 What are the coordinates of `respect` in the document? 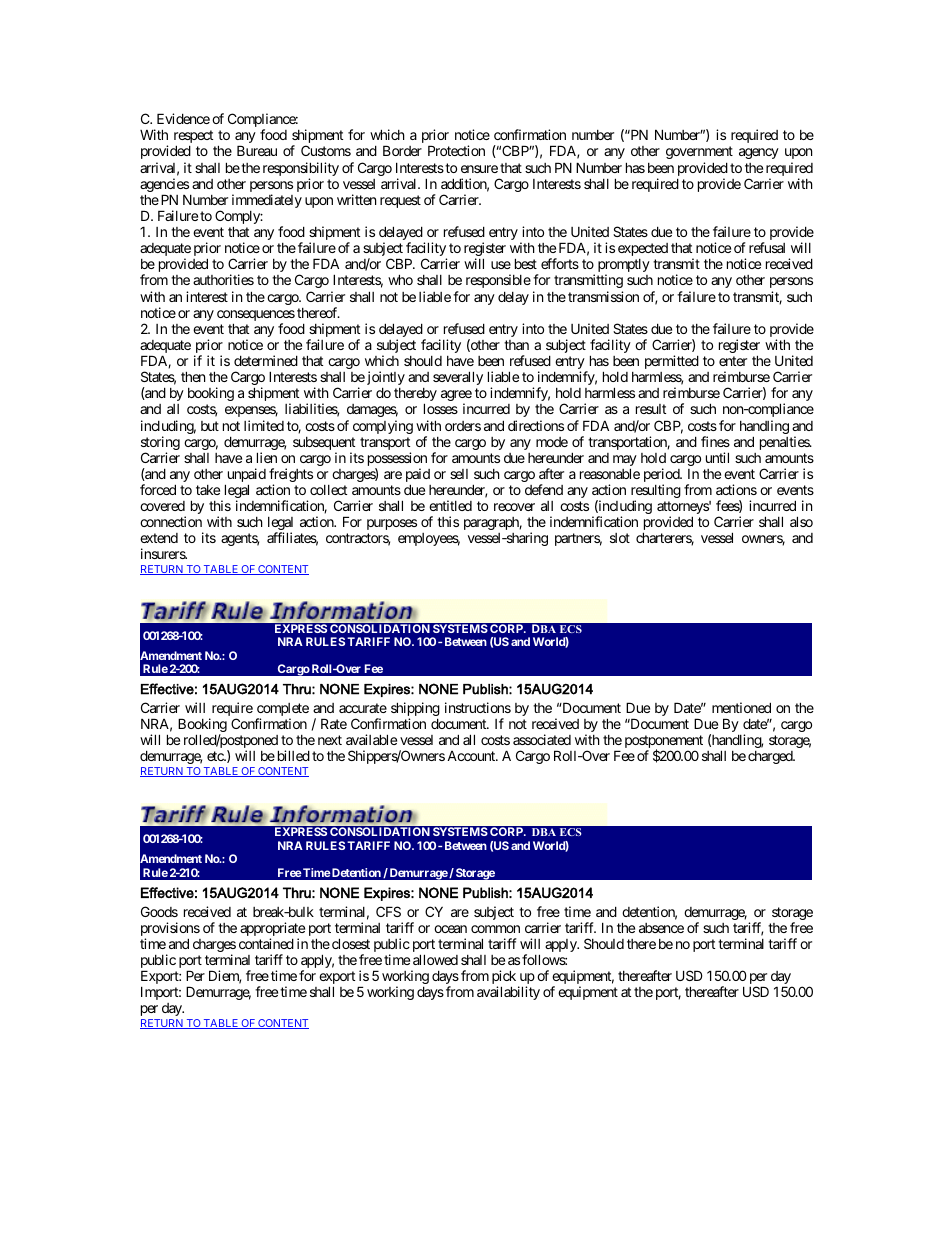 It's located at (193, 138).
